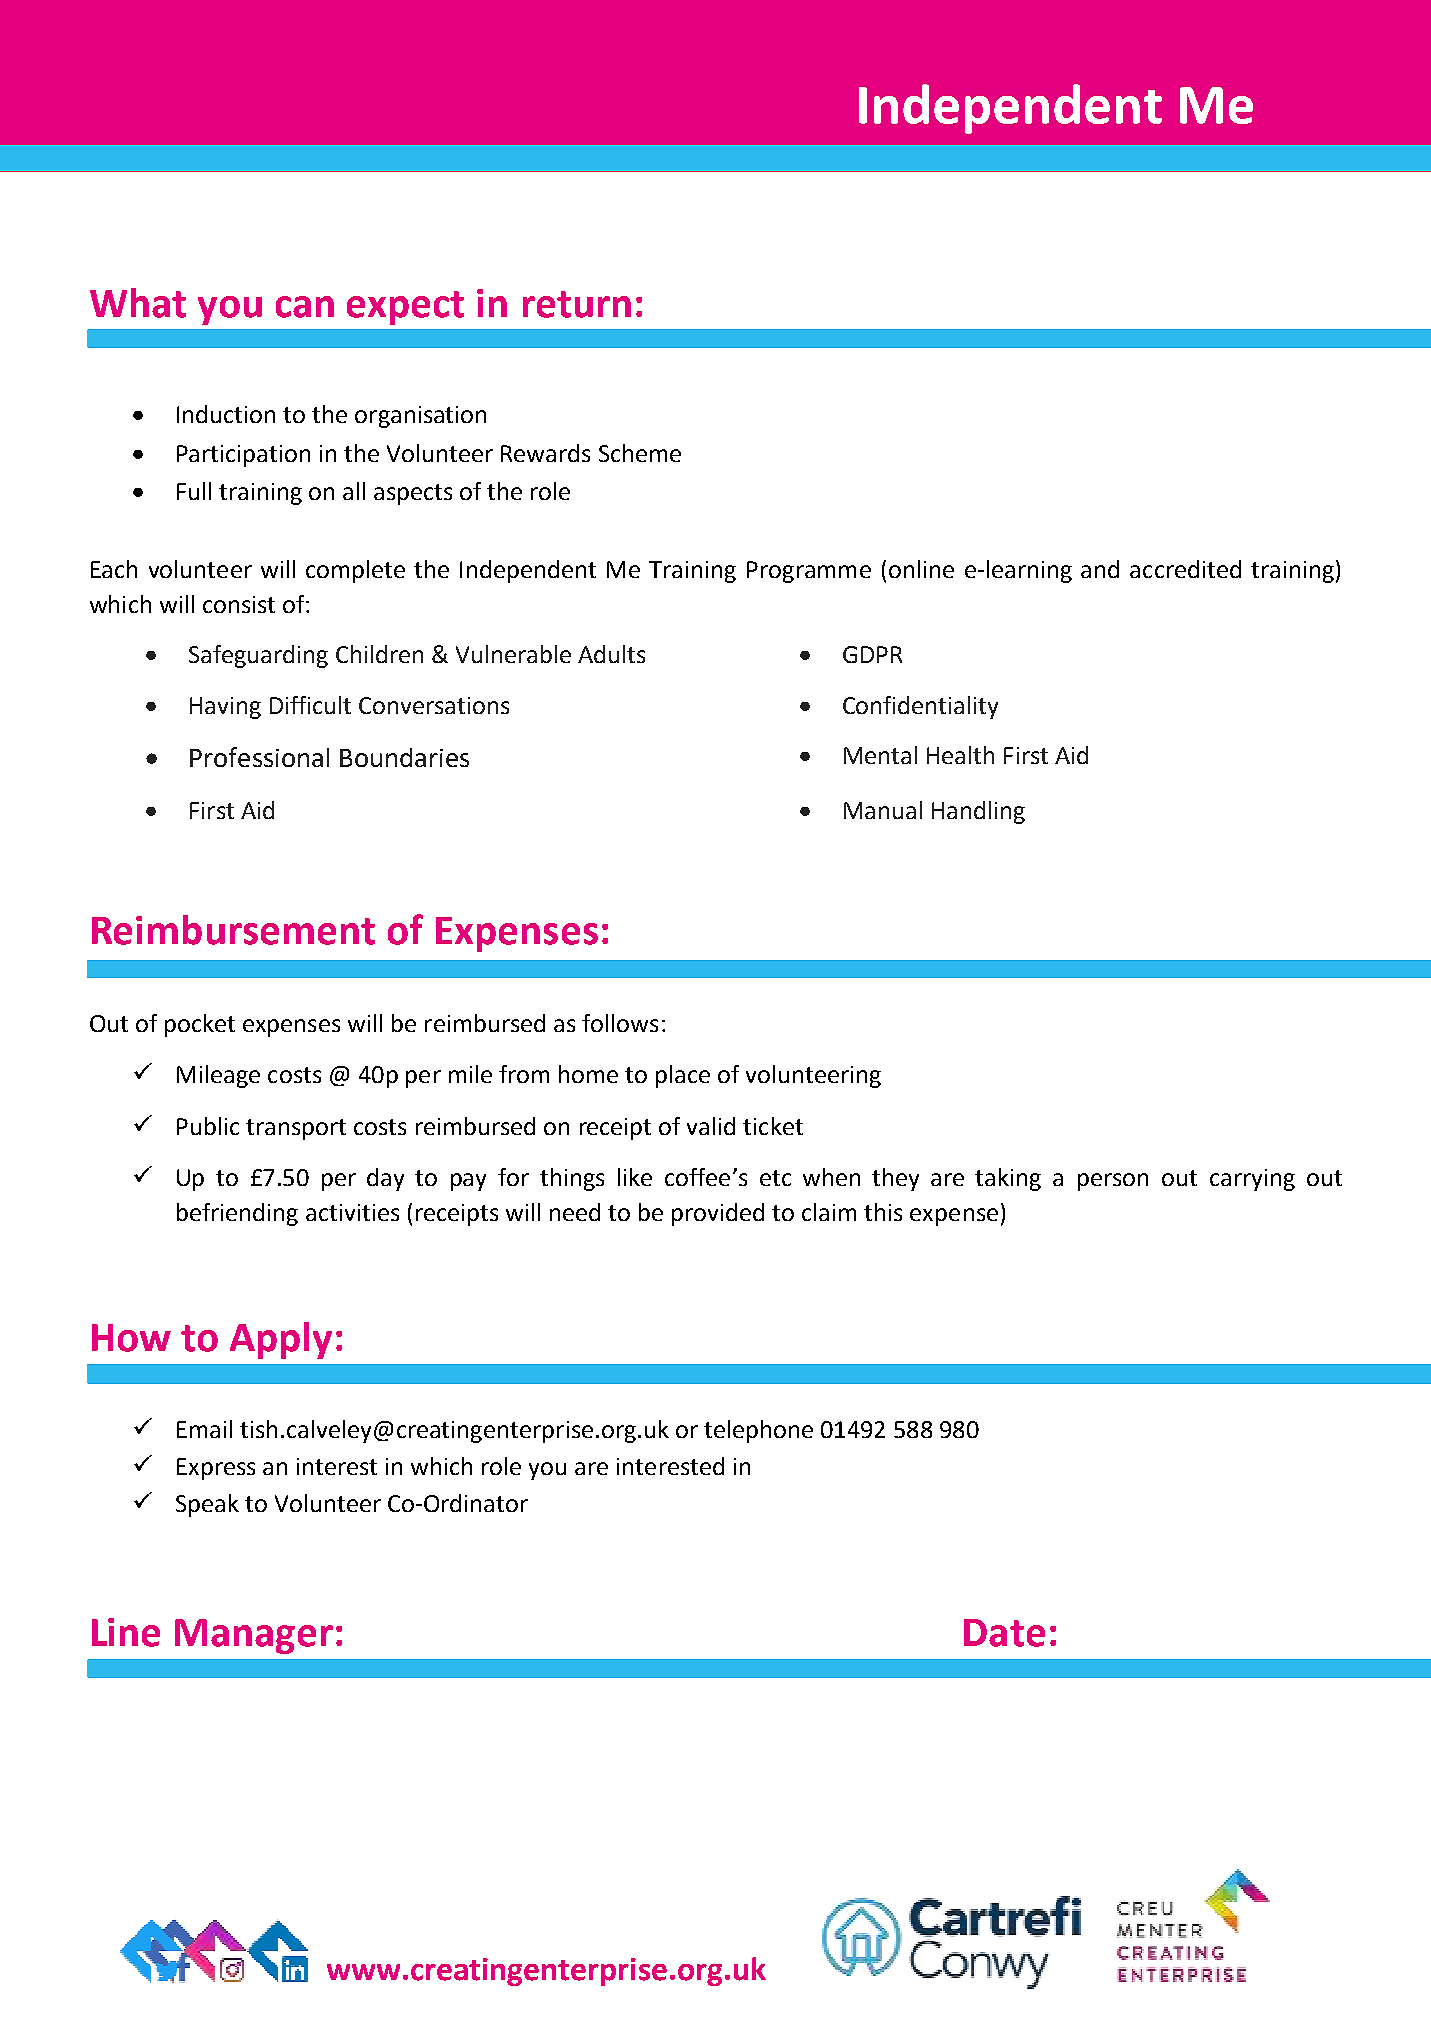 The width and height of the screenshot is (1431, 2024). Describe the element at coordinates (1185, 569) in the screenshot. I see `accredited` at that location.
